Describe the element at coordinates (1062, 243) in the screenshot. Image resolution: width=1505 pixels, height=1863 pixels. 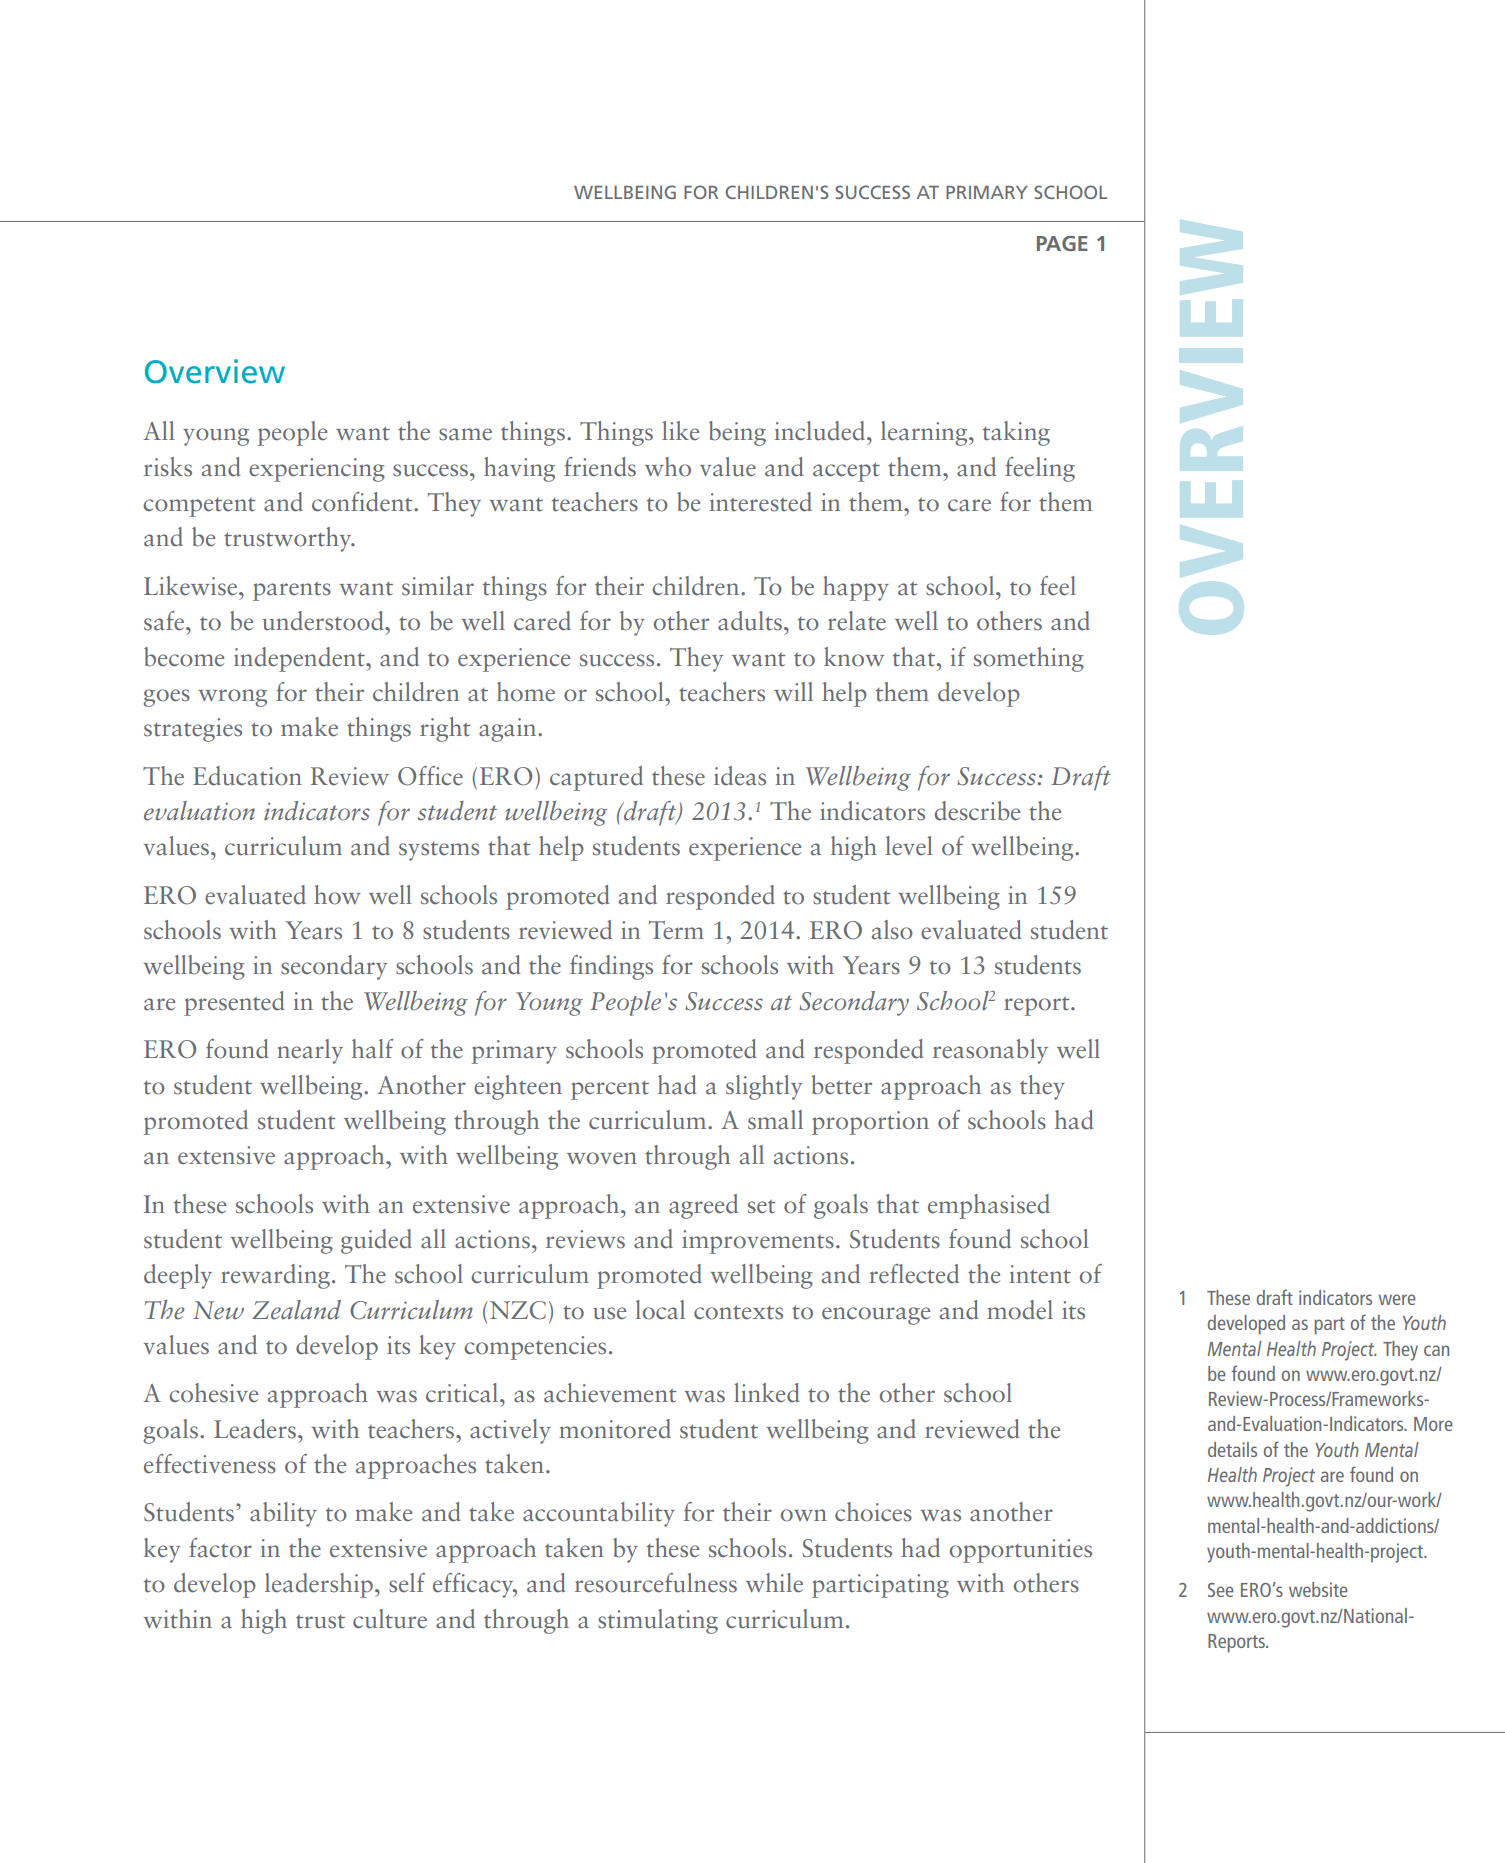
I see `PAGE` at that location.
